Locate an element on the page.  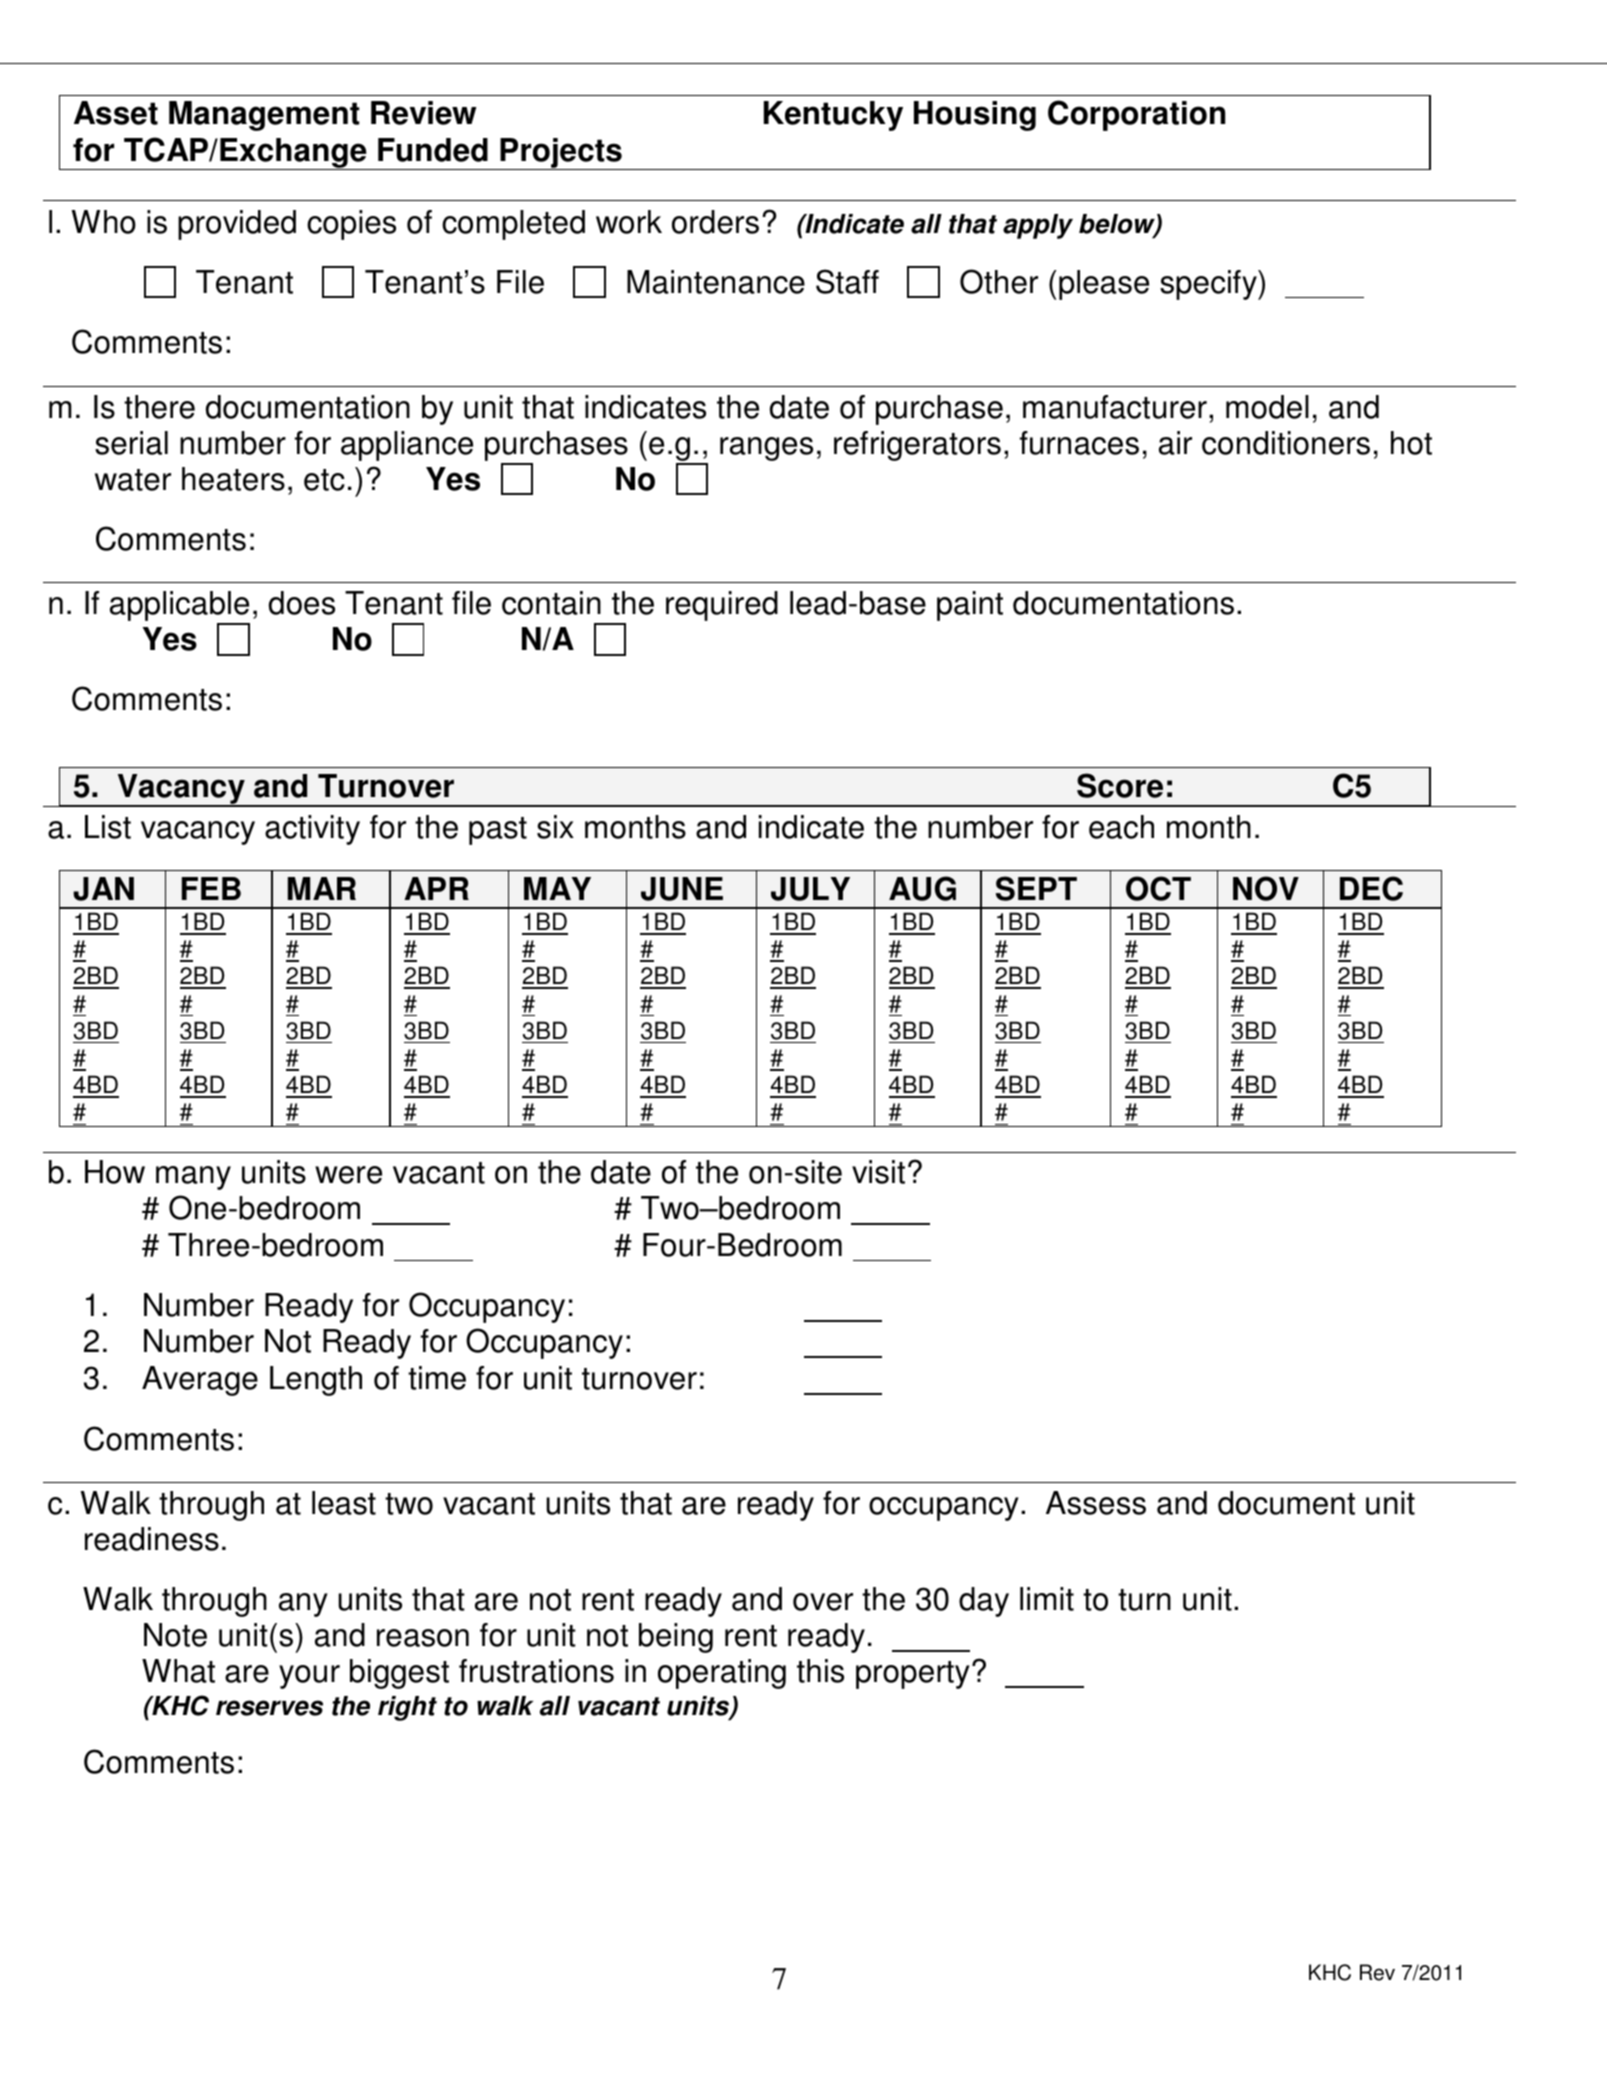
Length is located at coordinates (316, 1381).
